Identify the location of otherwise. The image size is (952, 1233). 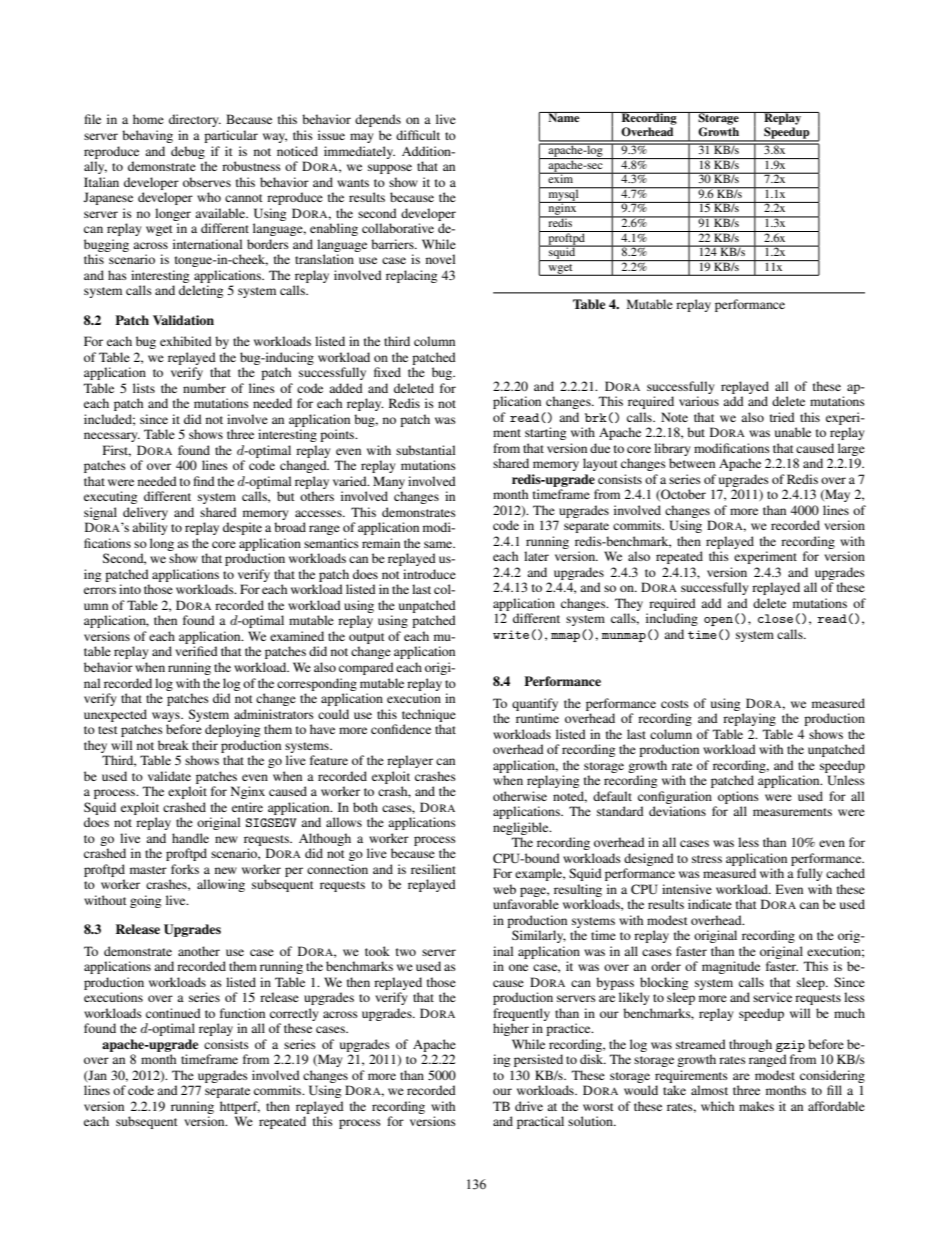
(520, 796).
